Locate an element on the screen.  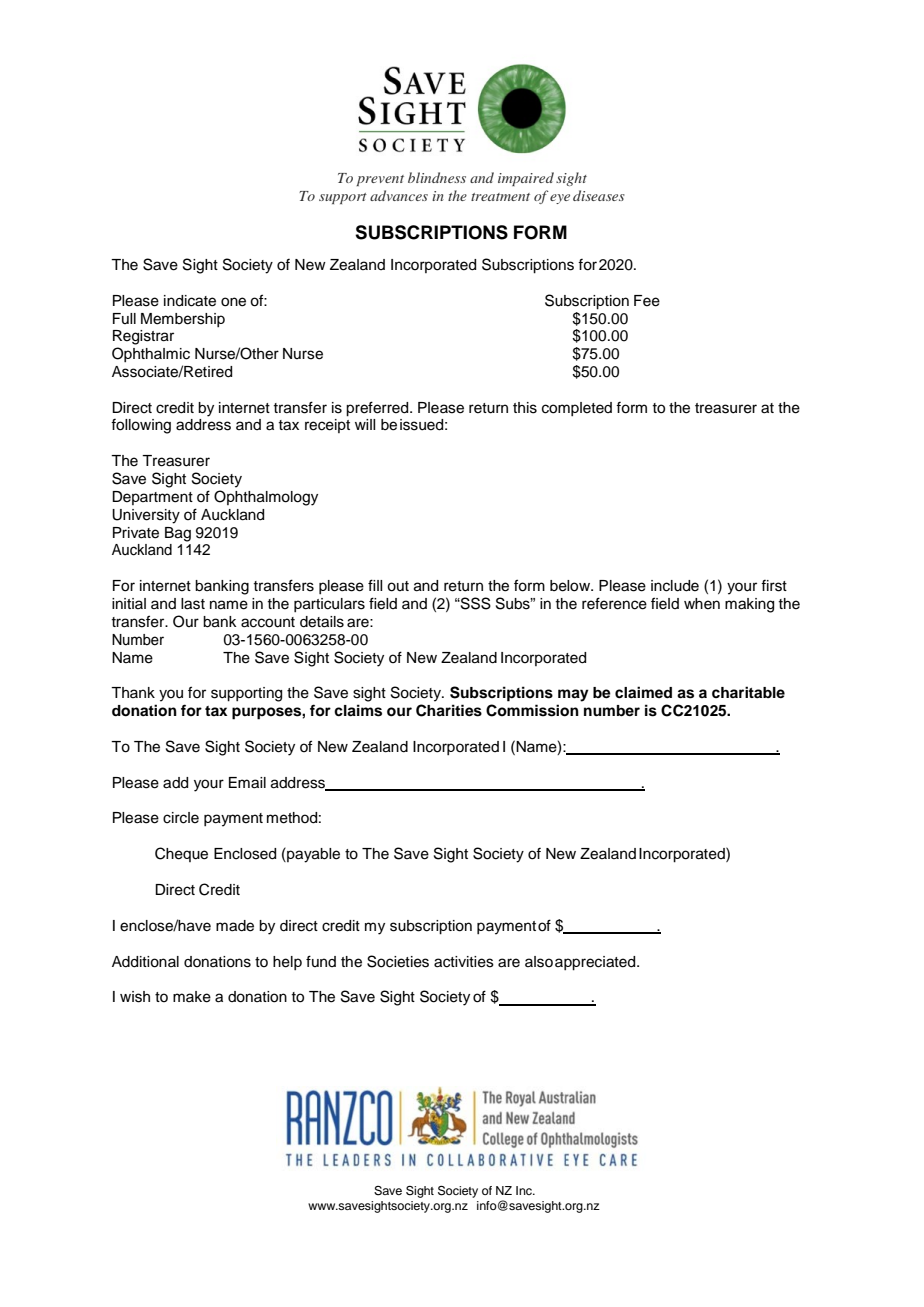
include is located at coordinates (675, 586).
